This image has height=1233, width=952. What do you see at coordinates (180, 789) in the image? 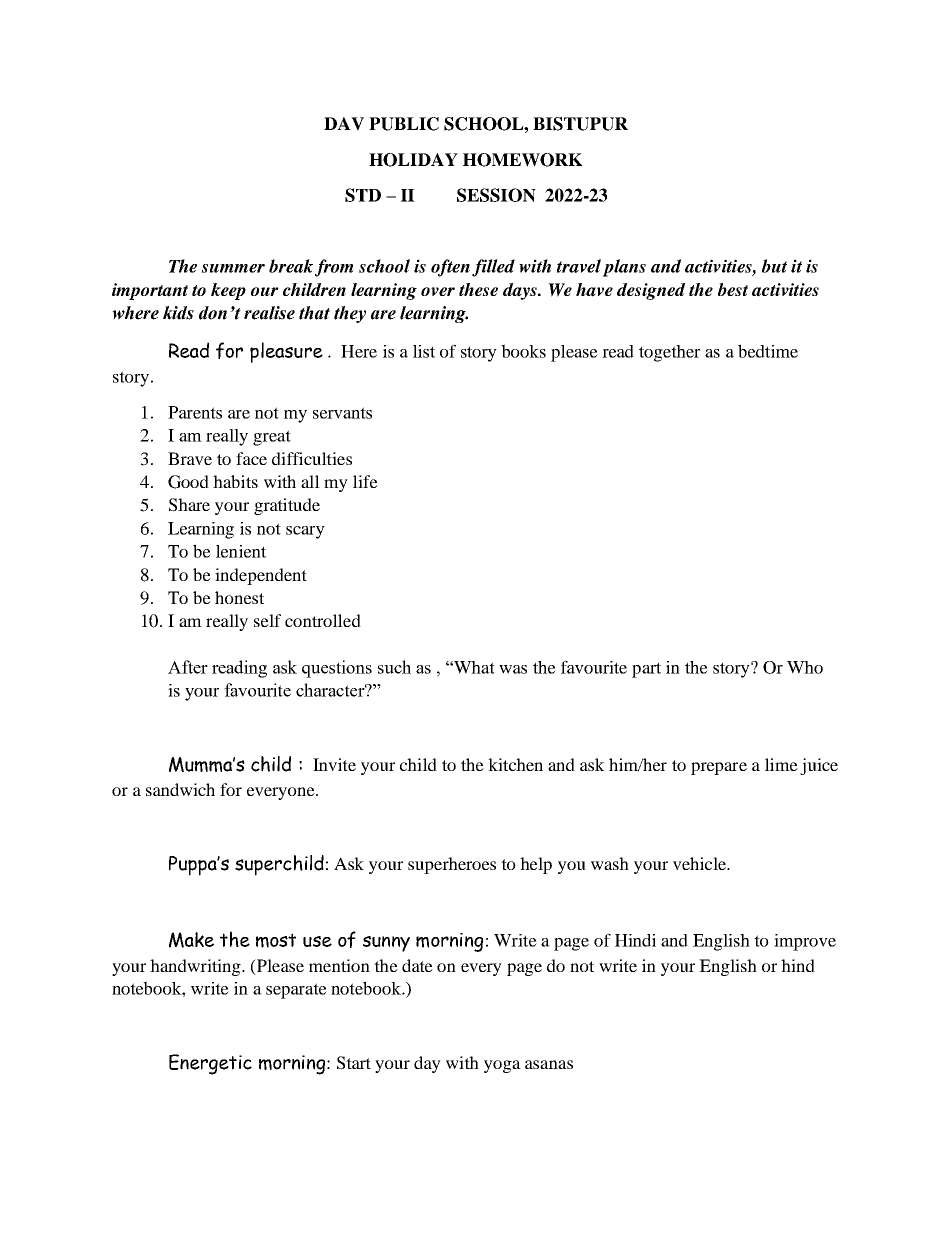
I see `sandwich` at bounding box center [180, 789].
